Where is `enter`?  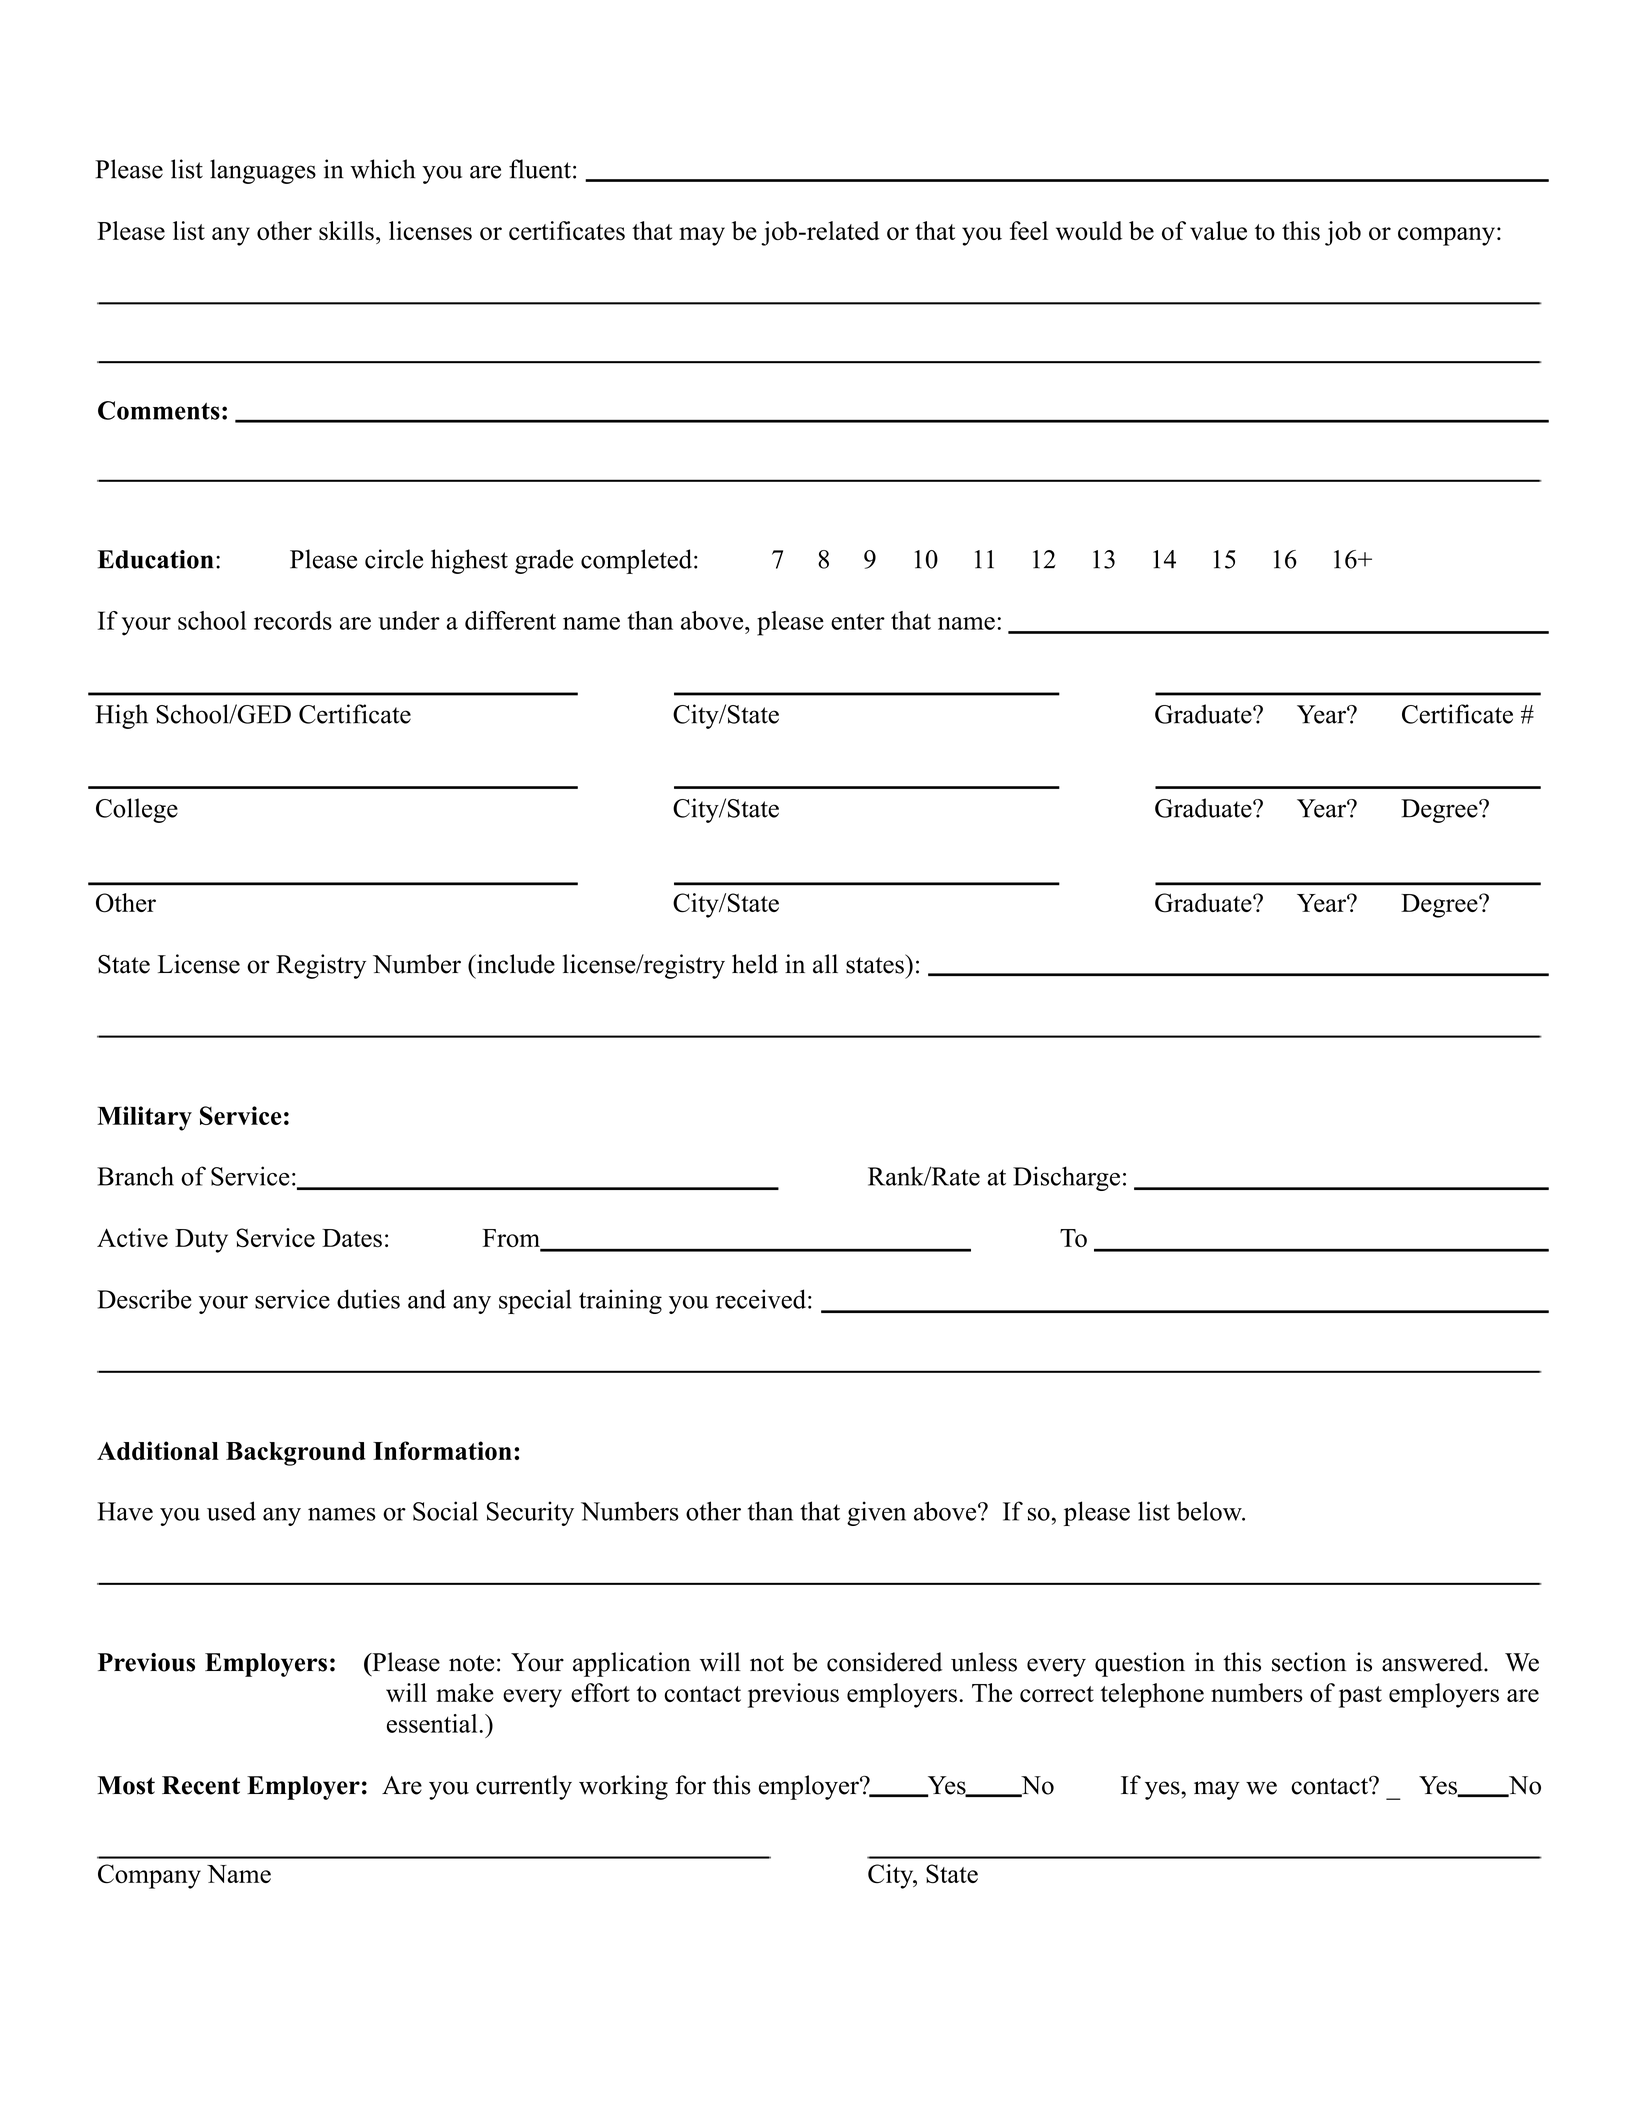 enter is located at coordinates (858, 622).
